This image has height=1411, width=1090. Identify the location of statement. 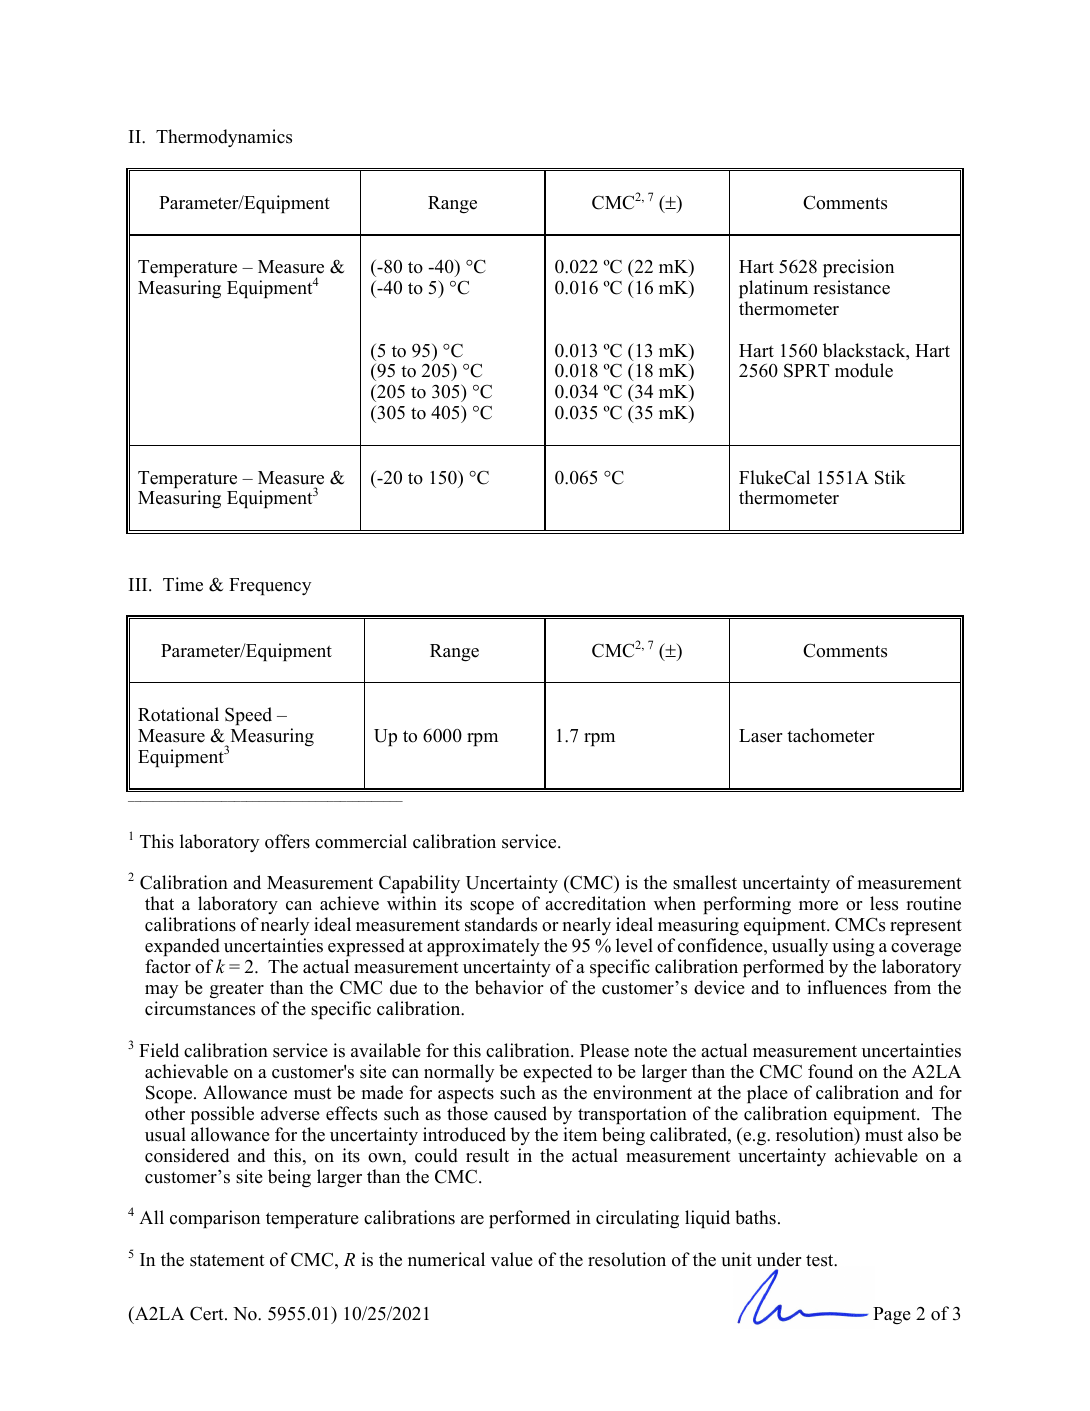
(227, 1260).
